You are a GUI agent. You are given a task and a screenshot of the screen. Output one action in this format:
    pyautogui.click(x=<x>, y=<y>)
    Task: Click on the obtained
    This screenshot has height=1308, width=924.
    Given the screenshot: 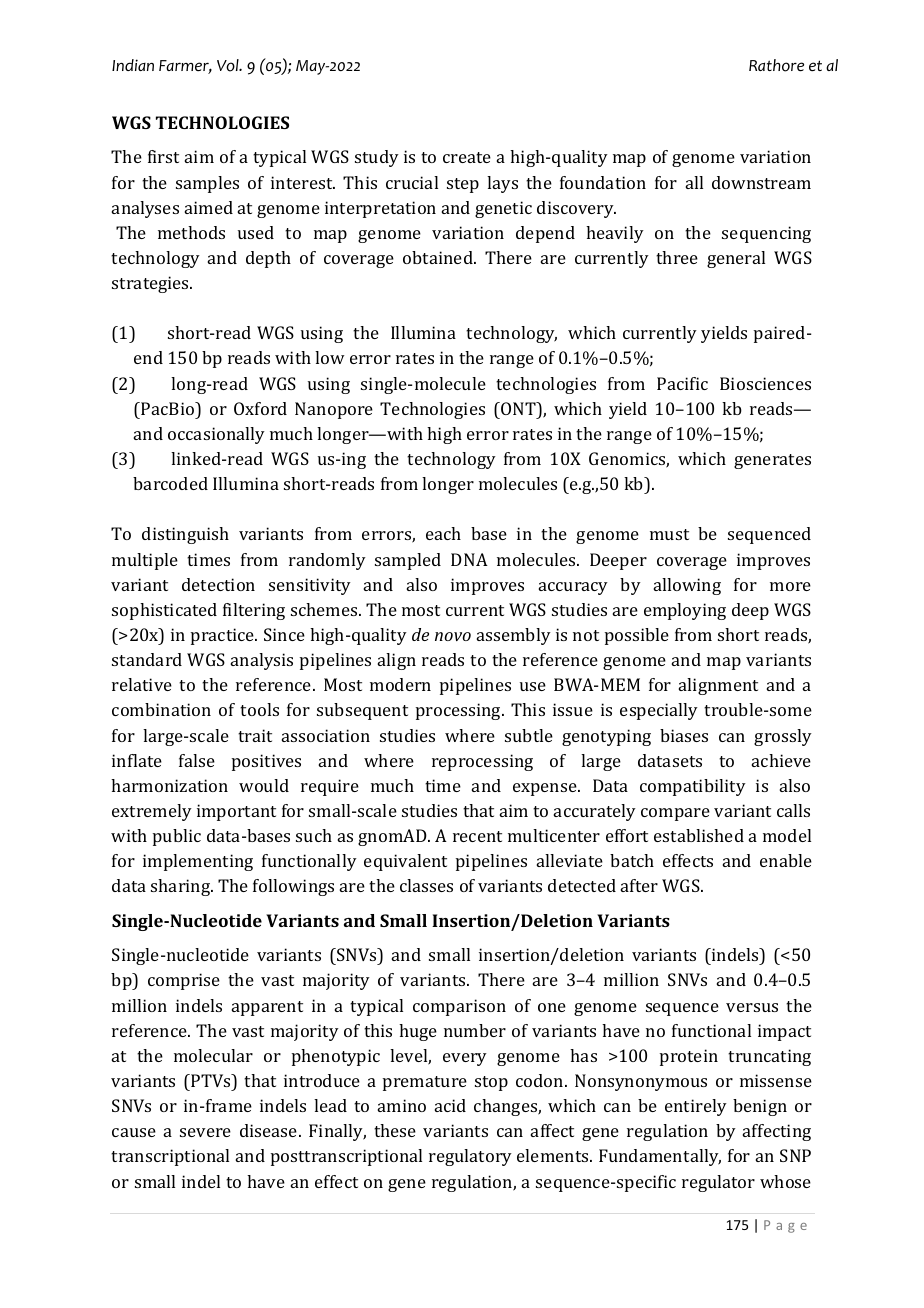 What is the action you would take?
    pyautogui.click(x=439, y=257)
